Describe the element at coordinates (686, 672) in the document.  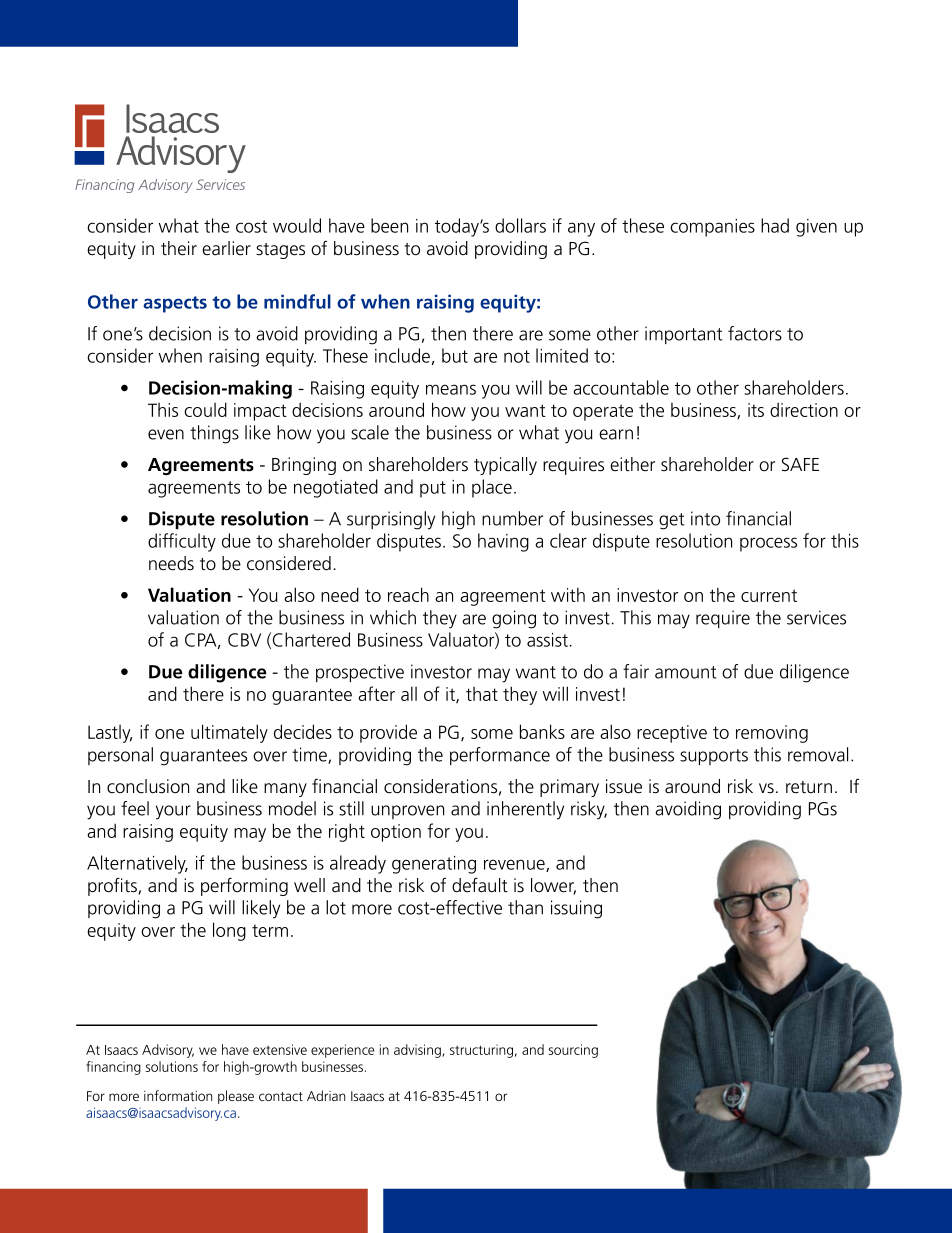
I see `amount` at that location.
